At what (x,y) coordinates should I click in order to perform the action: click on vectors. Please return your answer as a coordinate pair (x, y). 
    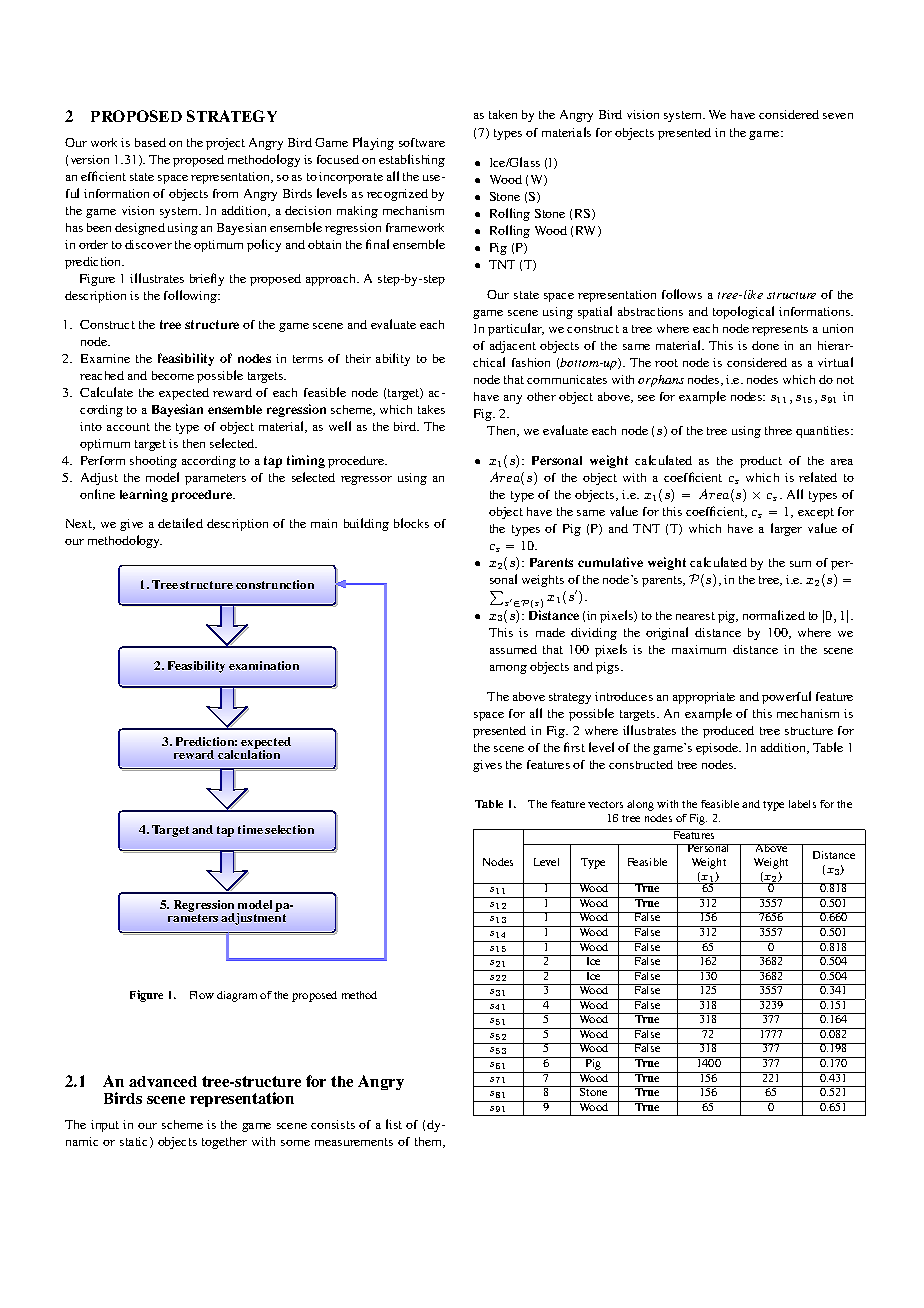
    Looking at the image, I should click on (605, 804).
